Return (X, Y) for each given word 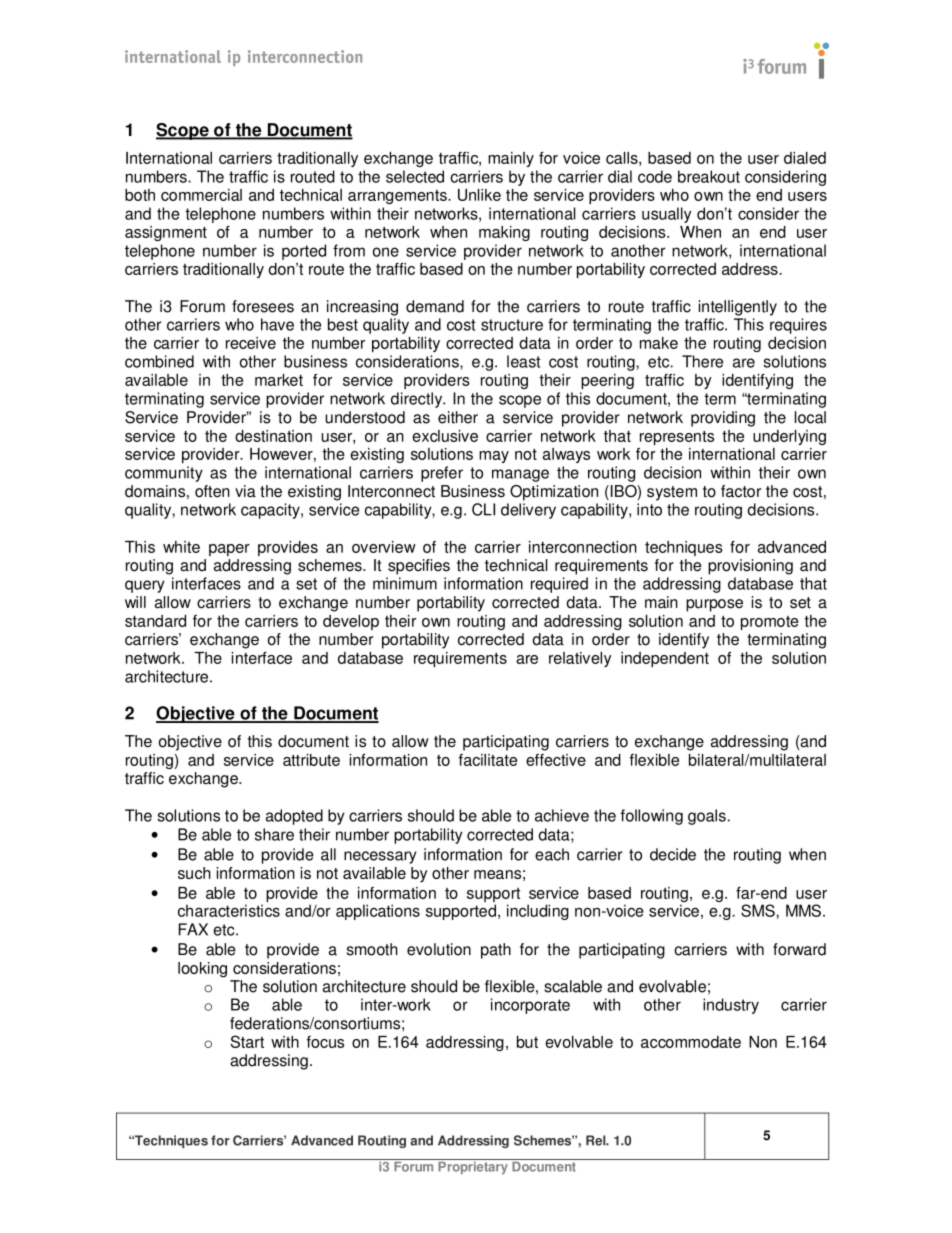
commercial (201, 195)
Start (247, 1041)
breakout (709, 176)
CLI (483, 509)
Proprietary (473, 1166)
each (552, 854)
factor (741, 491)
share (274, 834)
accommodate (691, 1042)
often (212, 491)
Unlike (479, 195)
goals (707, 817)
